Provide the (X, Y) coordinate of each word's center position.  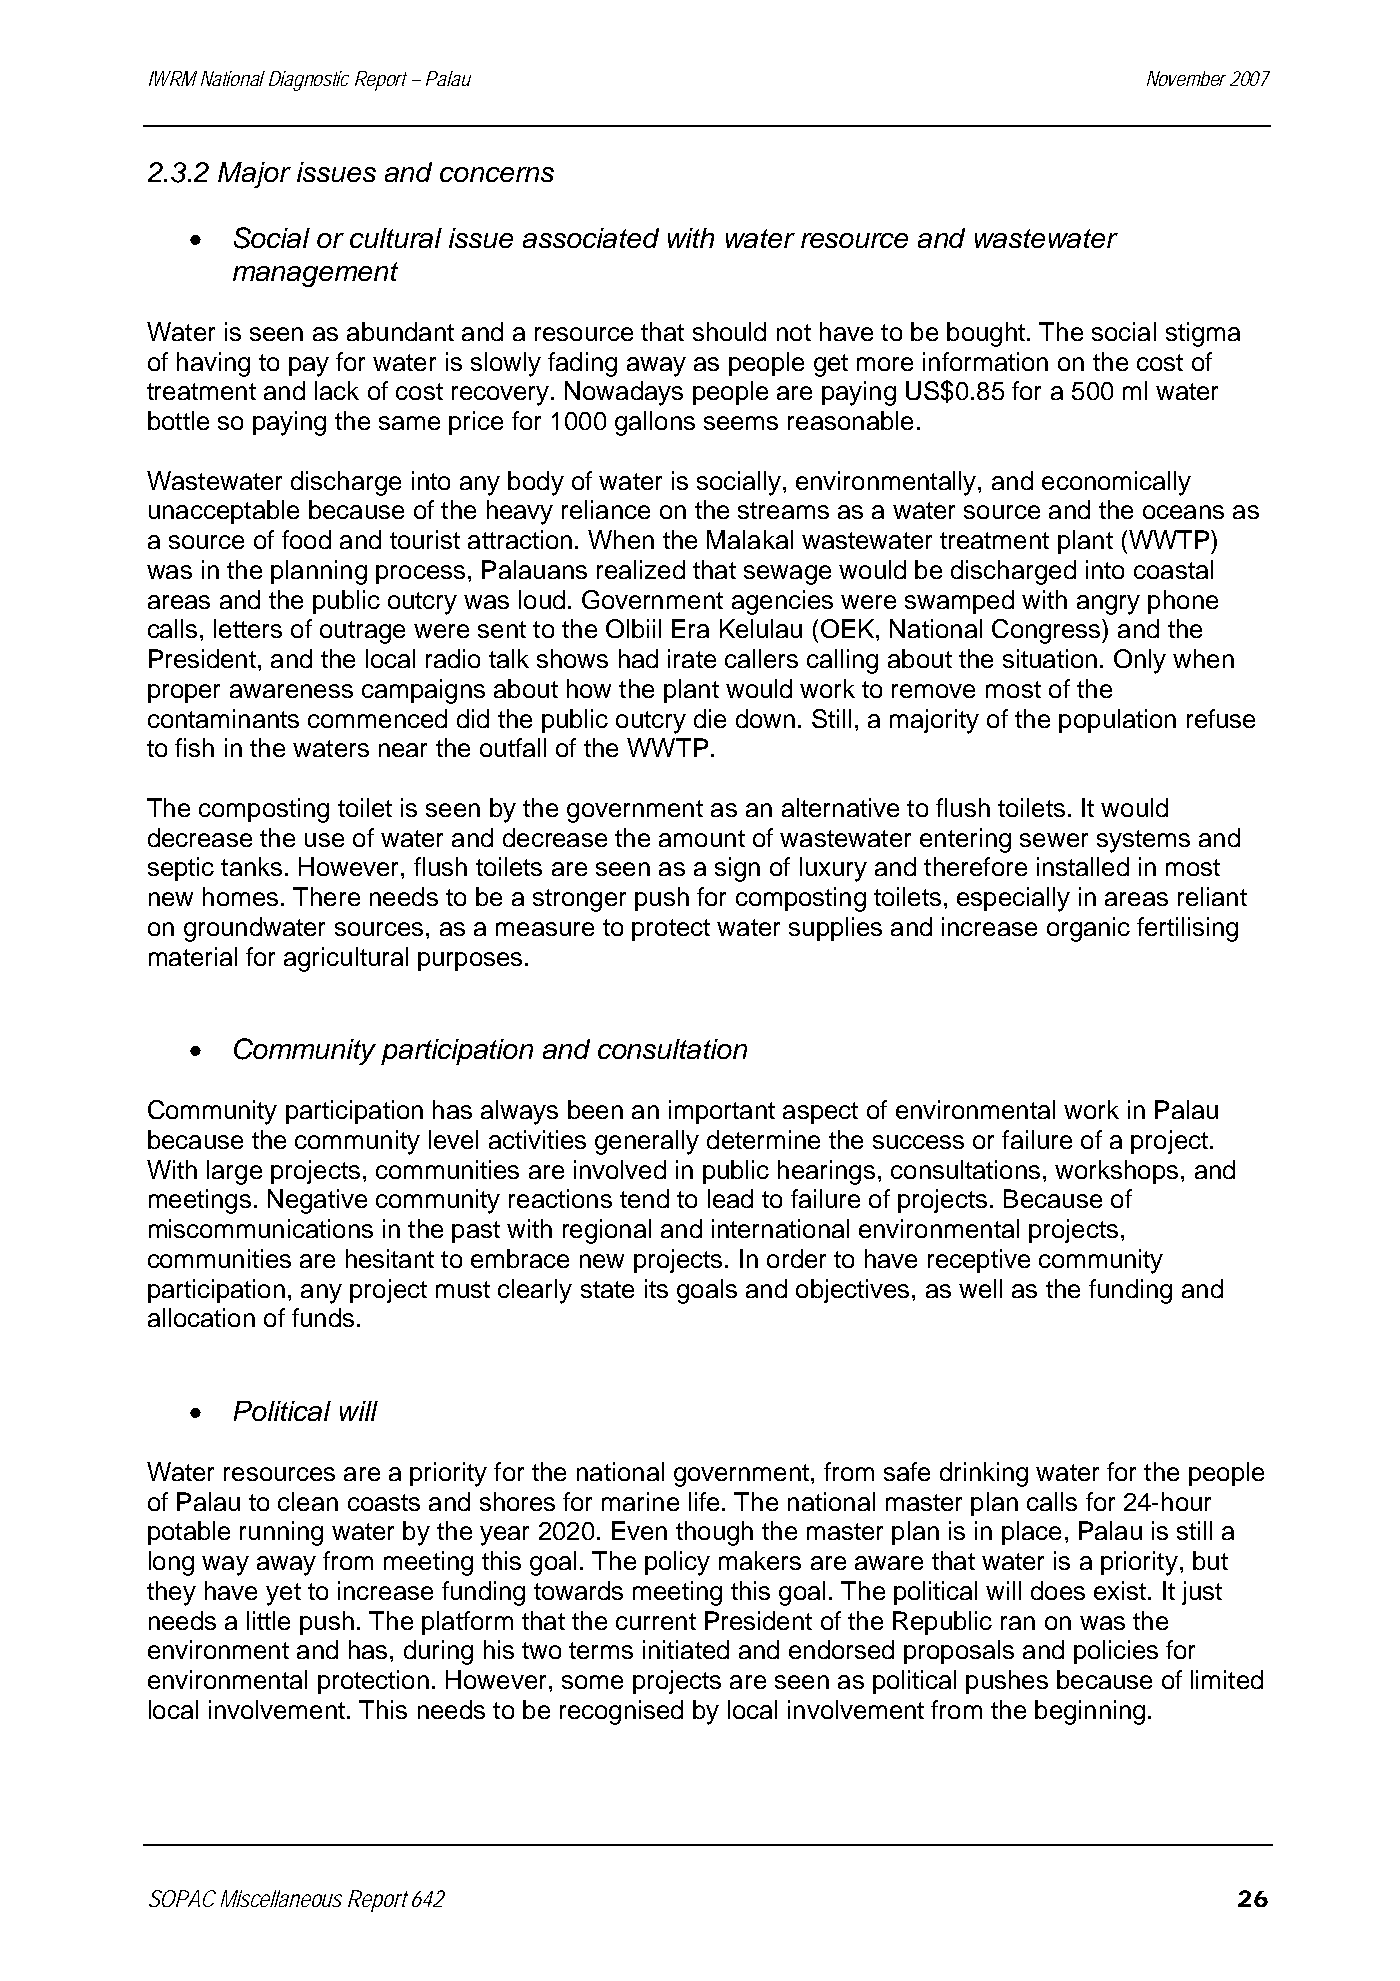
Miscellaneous (281, 1898)
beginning (1090, 1712)
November (1186, 78)
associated (591, 238)
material (193, 956)
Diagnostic (309, 81)
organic (1088, 929)
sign (737, 869)
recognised (621, 1712)
